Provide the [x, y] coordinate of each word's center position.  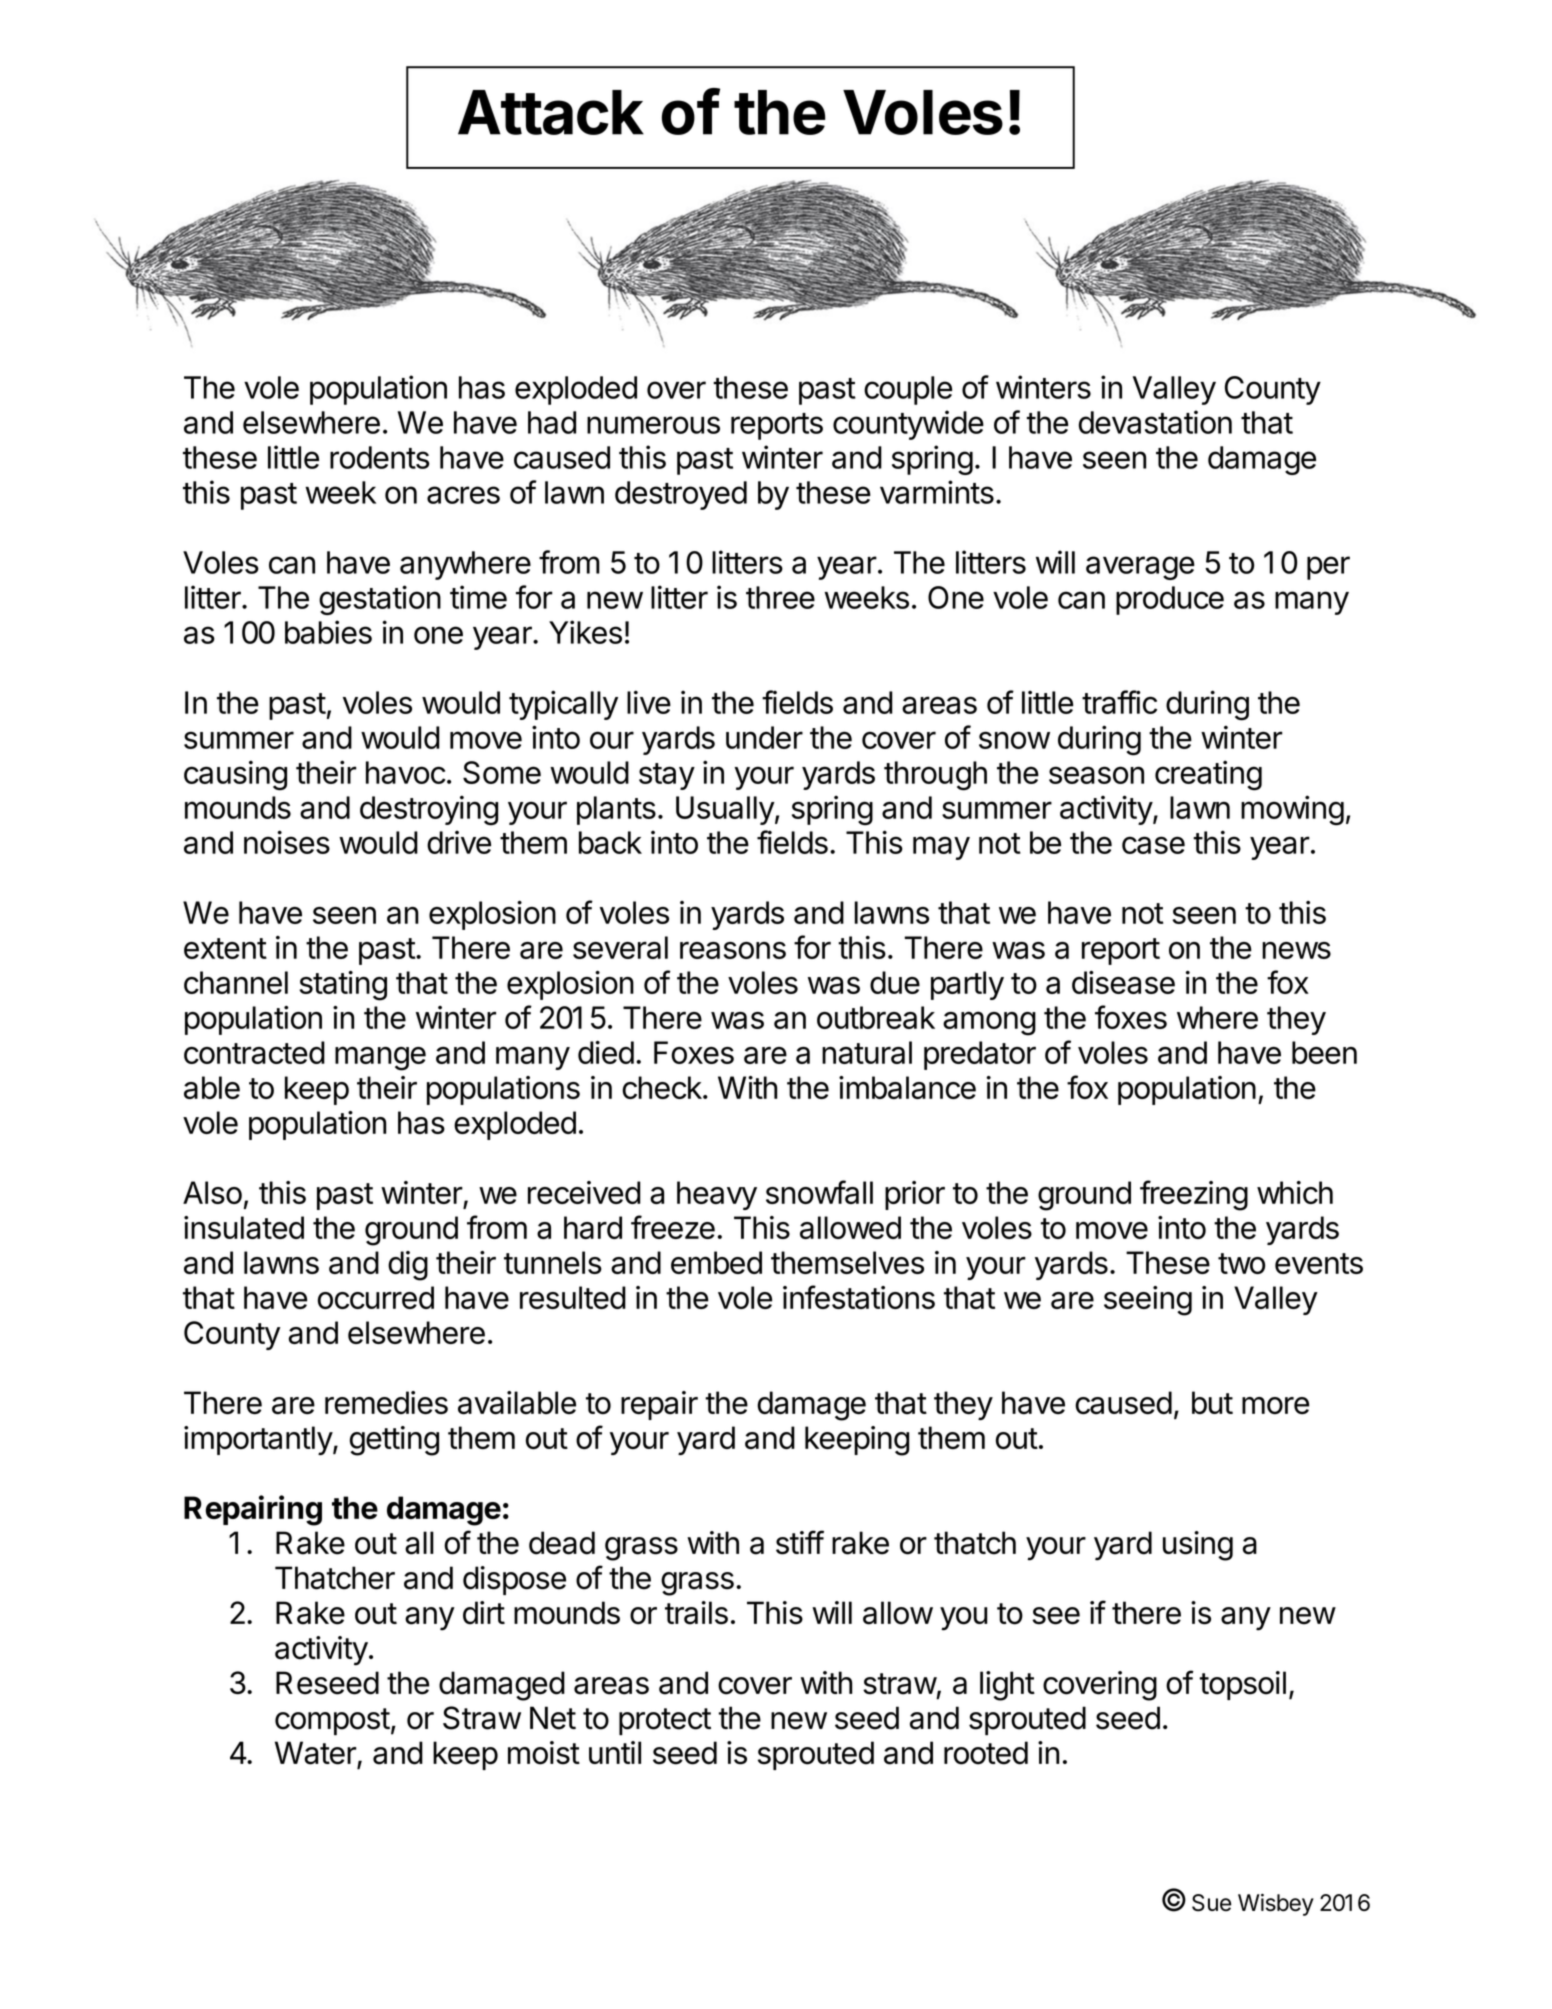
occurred [376, 1297]
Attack [551, 112]
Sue [1211, 1903]
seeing [1148, 1301]
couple [908, 390]
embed [716, 1262]
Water [316, 1754]
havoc [406, 772]
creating [1208, 775]
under [764, 737]
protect [665, 1721]
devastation [1155, 422]
